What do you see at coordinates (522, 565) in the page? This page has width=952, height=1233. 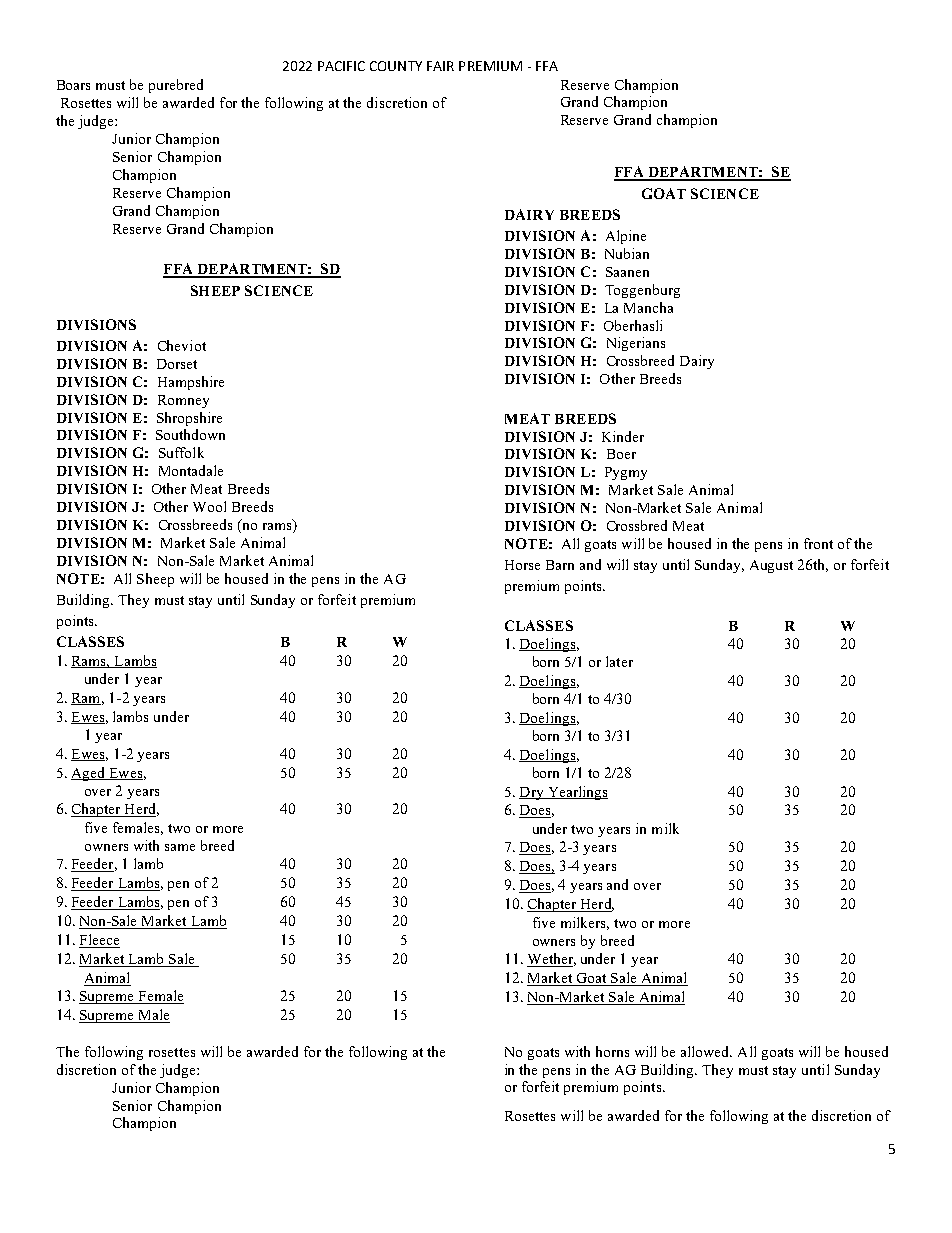 I see `Horse` at bounding box center [522, 565].
